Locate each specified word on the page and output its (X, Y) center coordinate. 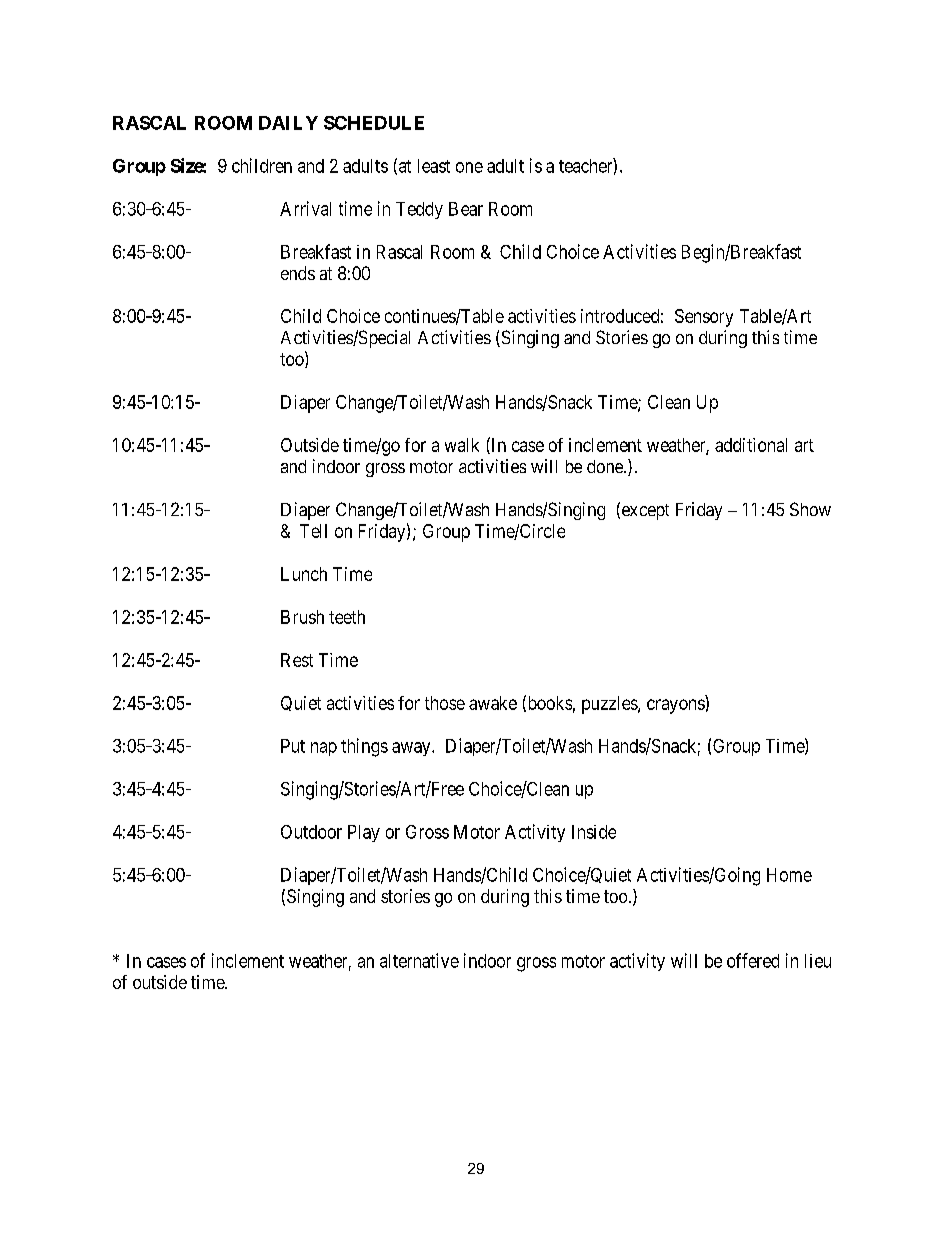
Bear (466, 209)
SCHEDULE (374, 123)
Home (789, 875)
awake (493, 703)
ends (298, 273)
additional (751, 445)
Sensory (704, 318)
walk (462, 445)
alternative (419, 960)
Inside (594, 832)
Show (810, 509)
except (644, 511)
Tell (313, 531)
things (364, 747)
